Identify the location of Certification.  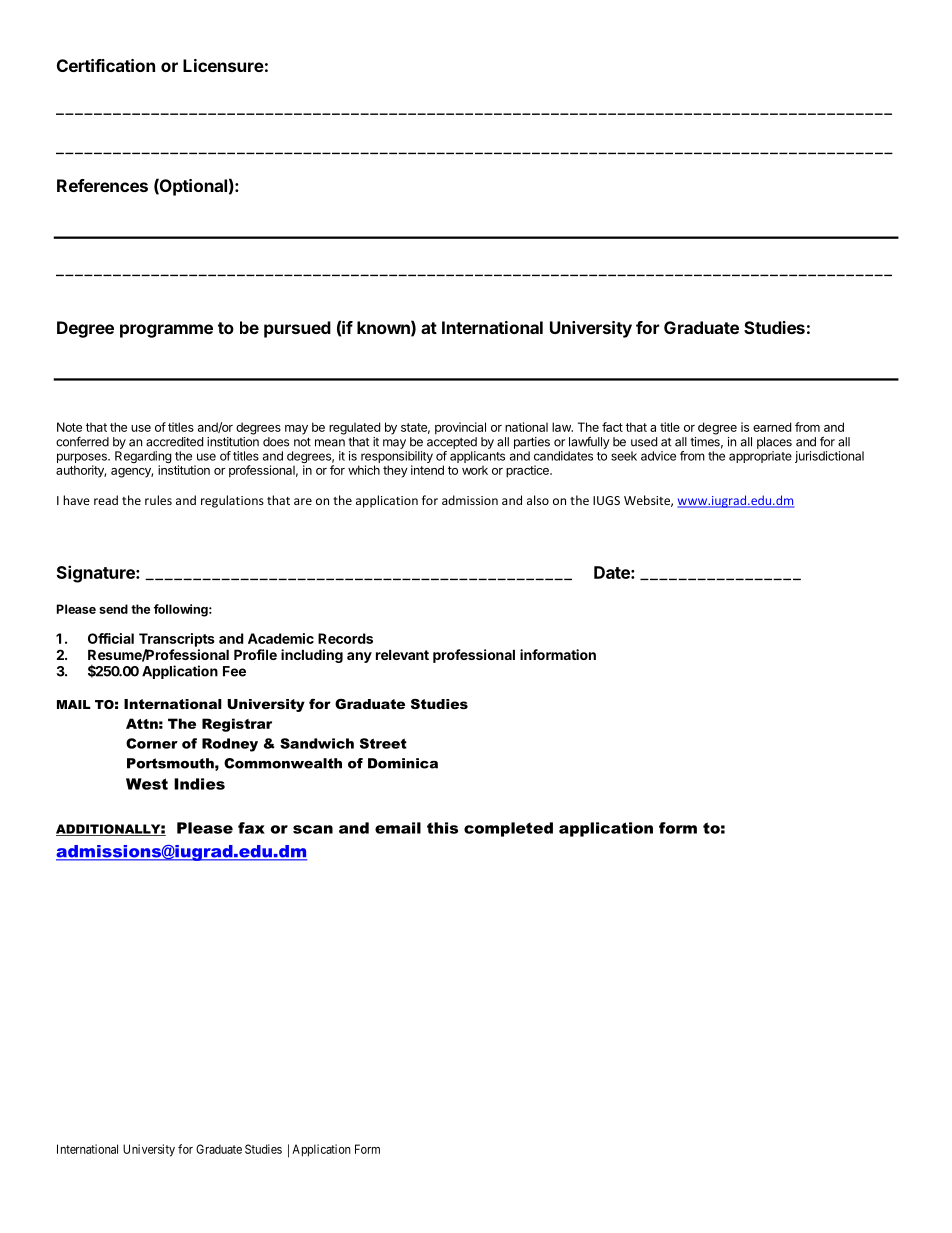
(106, 65).
